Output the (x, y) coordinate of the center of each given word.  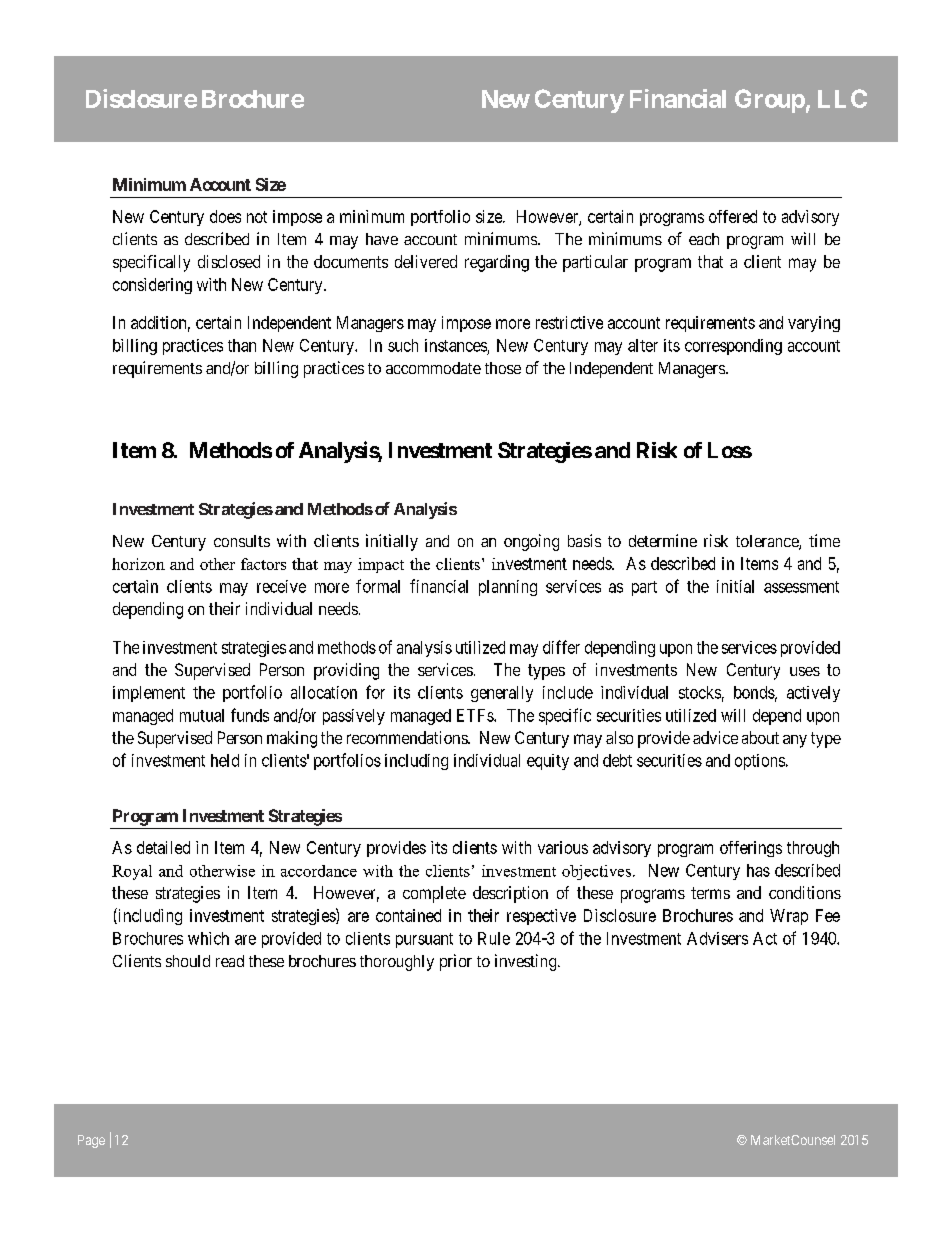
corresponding (733, 347)
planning (508, 588)
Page (91, 1141)
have (382, 239)
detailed (163, 847)
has (758, 870)
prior (456, 962)
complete (434, 894)
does (225, 216)
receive (281, 586)
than (242, 345)
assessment (801, 587)
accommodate (433, 368)
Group (770, 101)
